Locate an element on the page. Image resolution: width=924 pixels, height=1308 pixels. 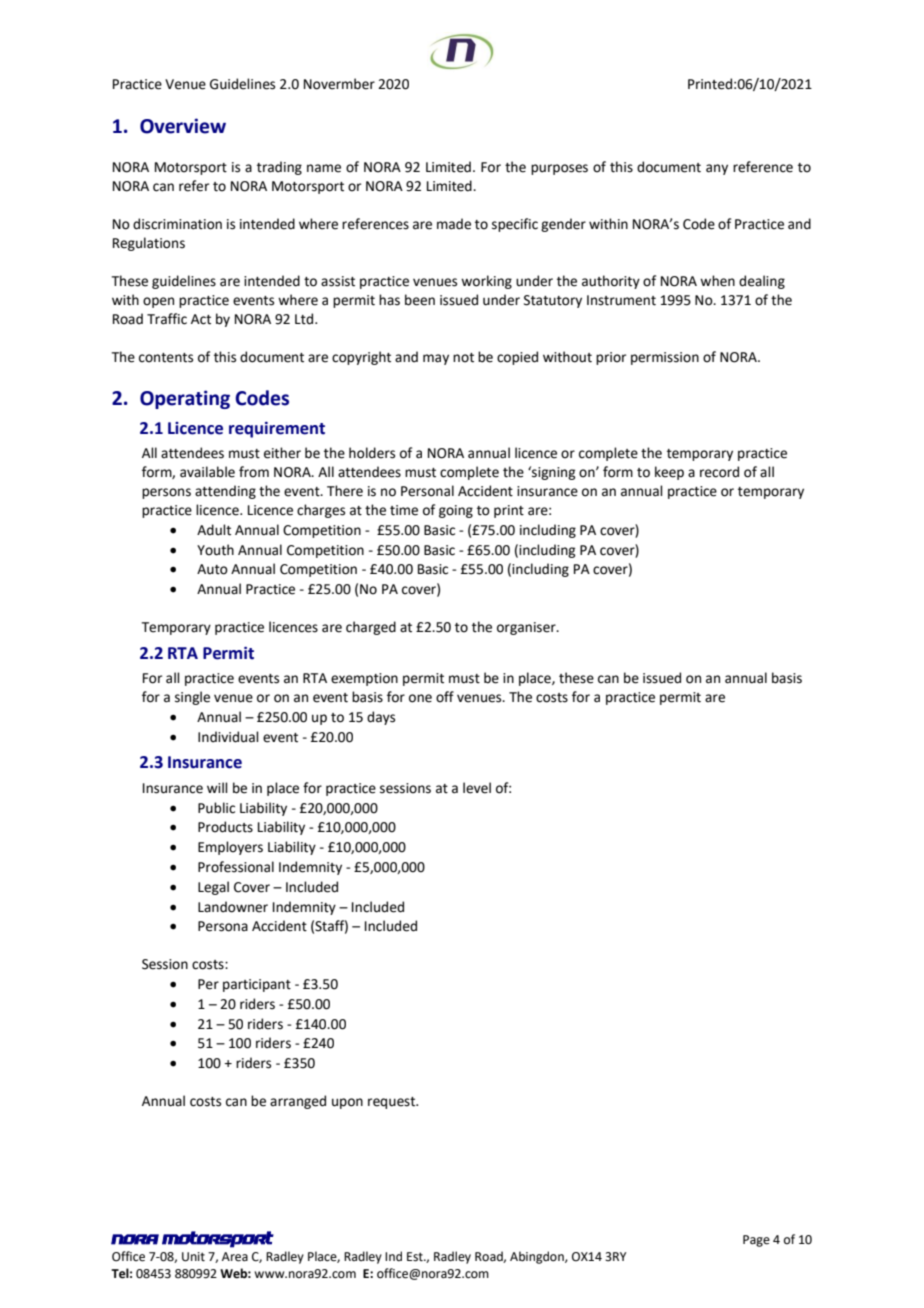
request is located at coordinates (393, 1103).
